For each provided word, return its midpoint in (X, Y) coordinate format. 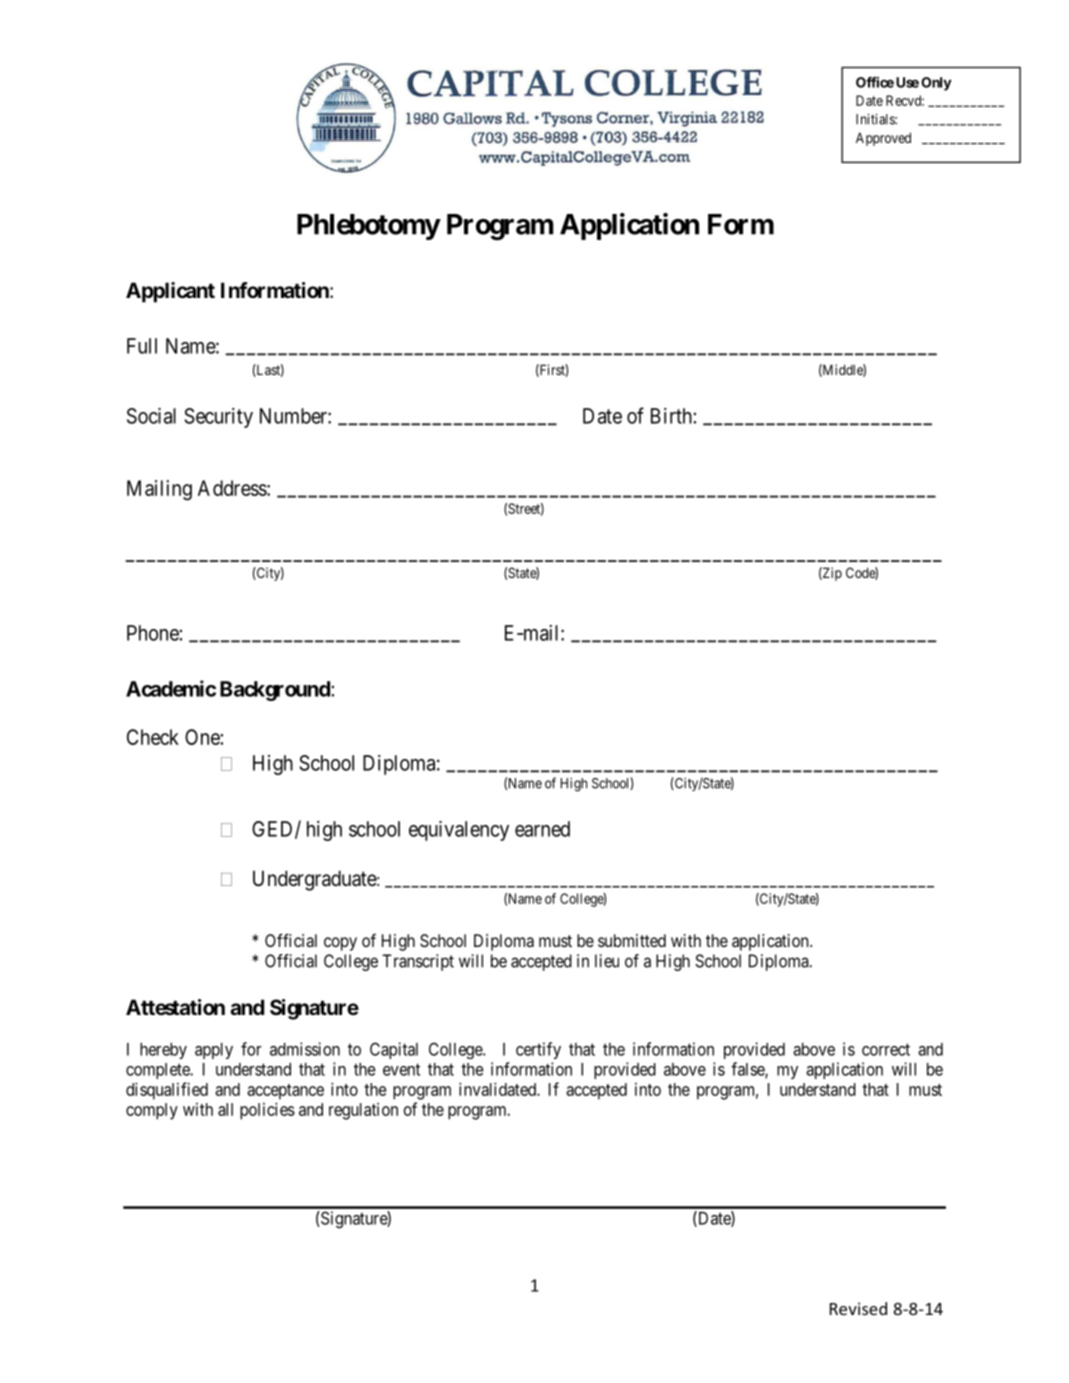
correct (886, 1049)
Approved (883, 139)
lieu (607, 961)
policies (267, 1111)
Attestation (175, 1007)
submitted (632, 940)
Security (218, 418)
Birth (671, 416)
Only (936, 84)
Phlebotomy (368, 227)
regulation (363, 1111)
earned (542, 829)
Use (907, 82)
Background (275, 691)
